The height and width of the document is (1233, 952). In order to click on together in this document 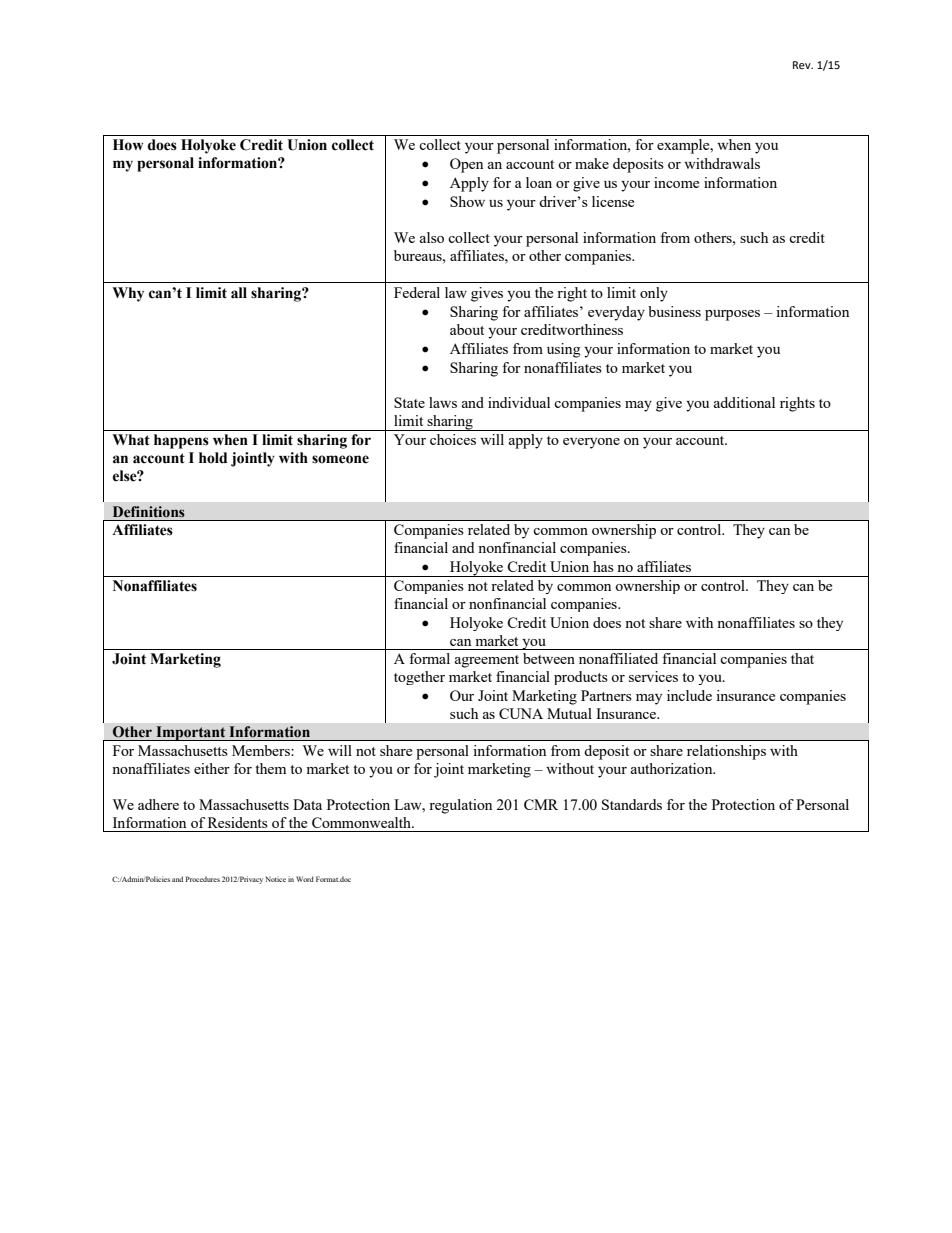, I will do `click(419, 678)`.
